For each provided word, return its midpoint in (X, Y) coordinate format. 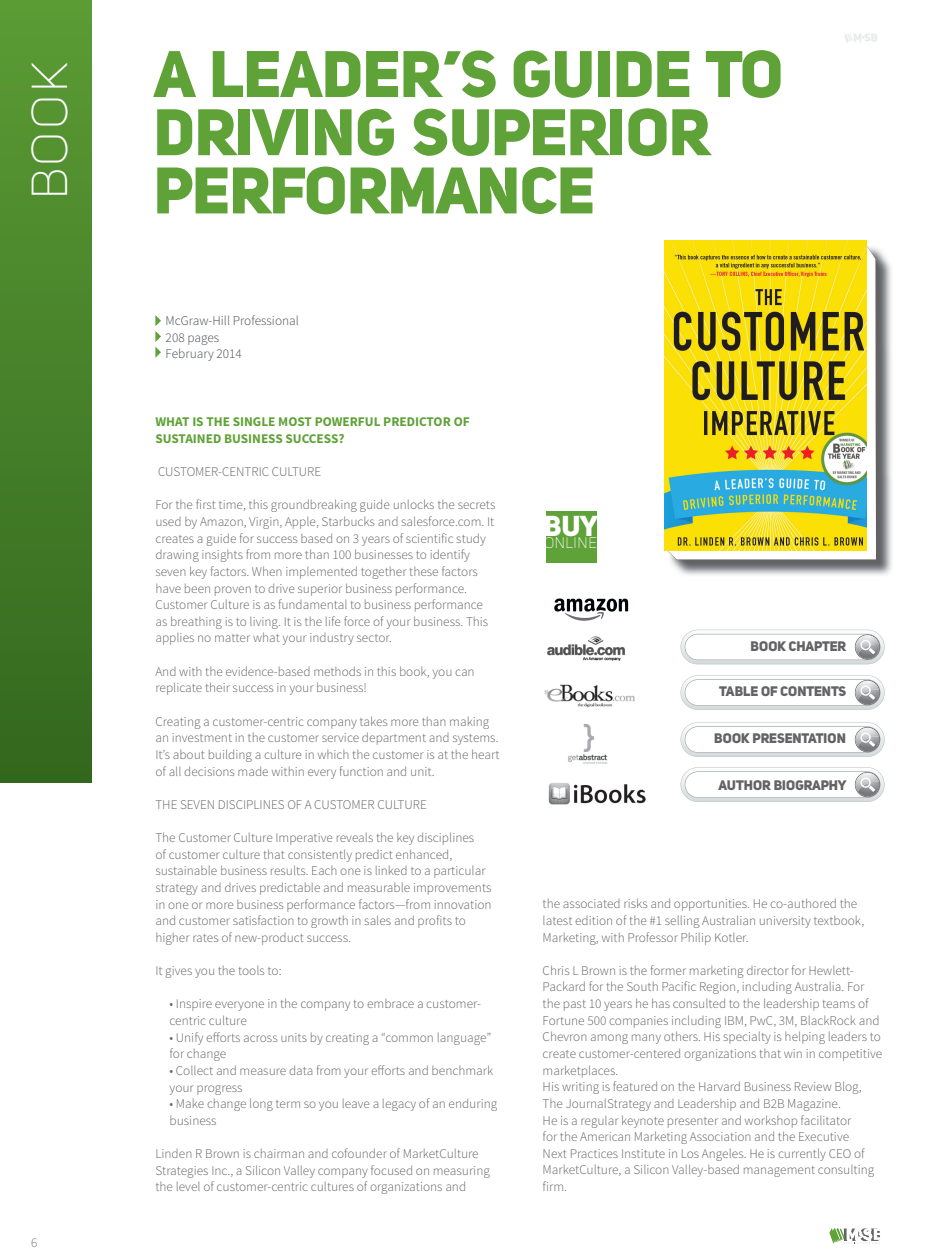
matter (232, 638)
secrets (476, 505)
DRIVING (275, 132)
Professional (266, 320)
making (469, 723)
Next (555, 1153)
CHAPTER (817, 646)
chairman (279, 1153)
